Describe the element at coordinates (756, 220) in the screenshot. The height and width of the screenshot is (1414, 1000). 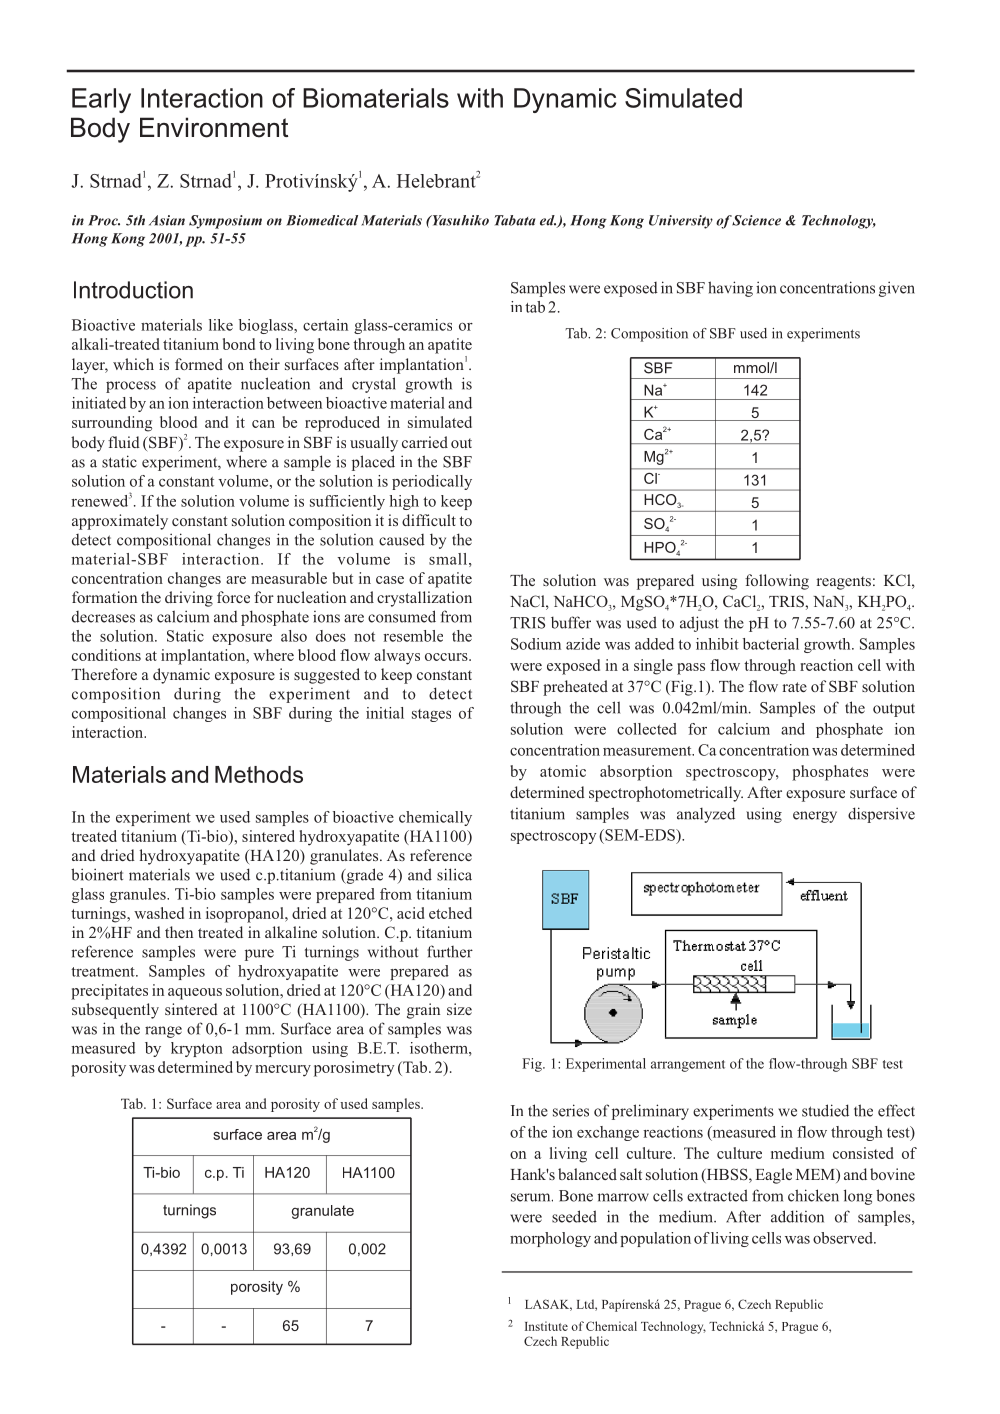
I see `Science` at that location.
